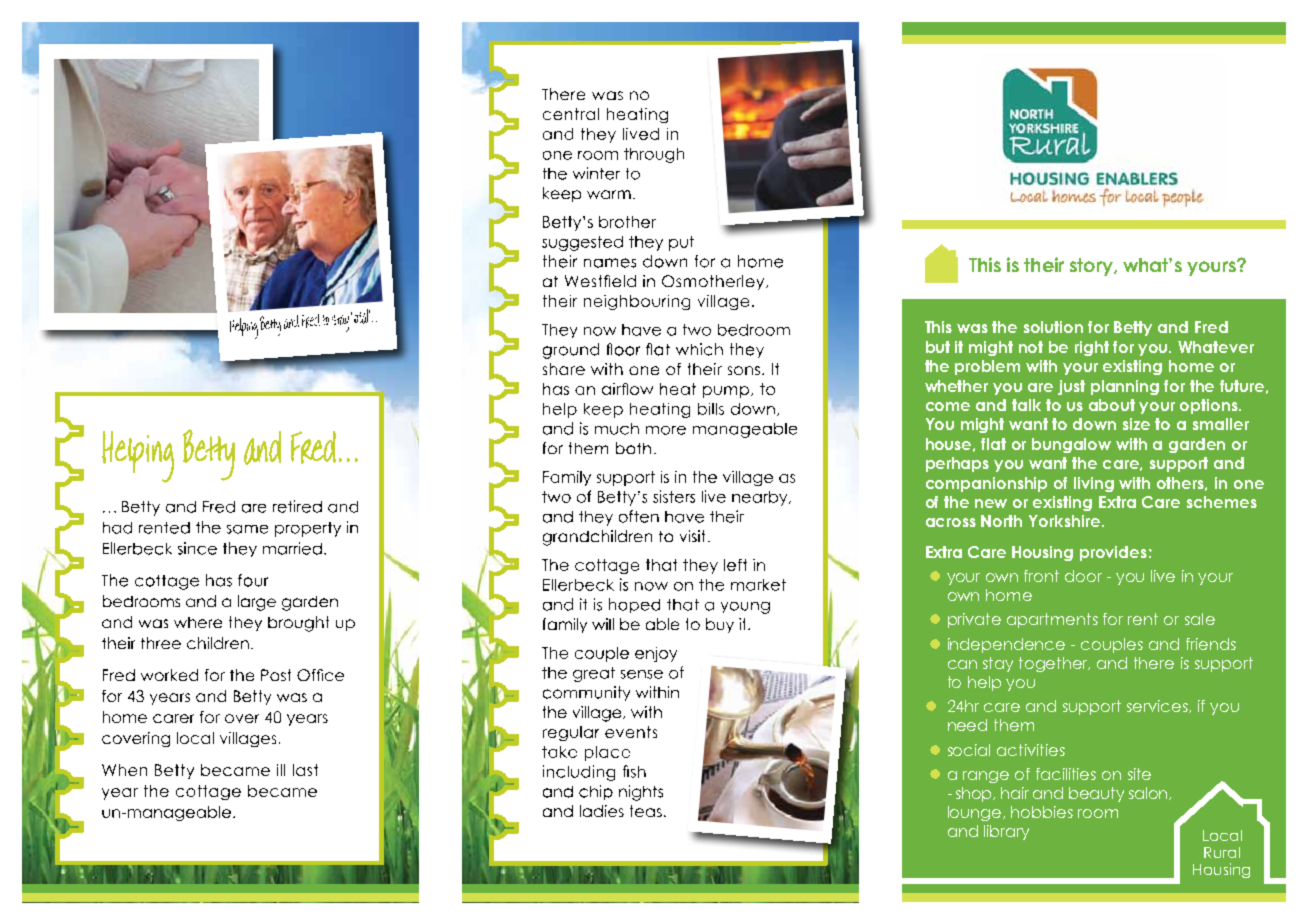  What do you see at coordinates (1066, 774) in the page?
I see `facilities` at bounding box center [1066, 774].
